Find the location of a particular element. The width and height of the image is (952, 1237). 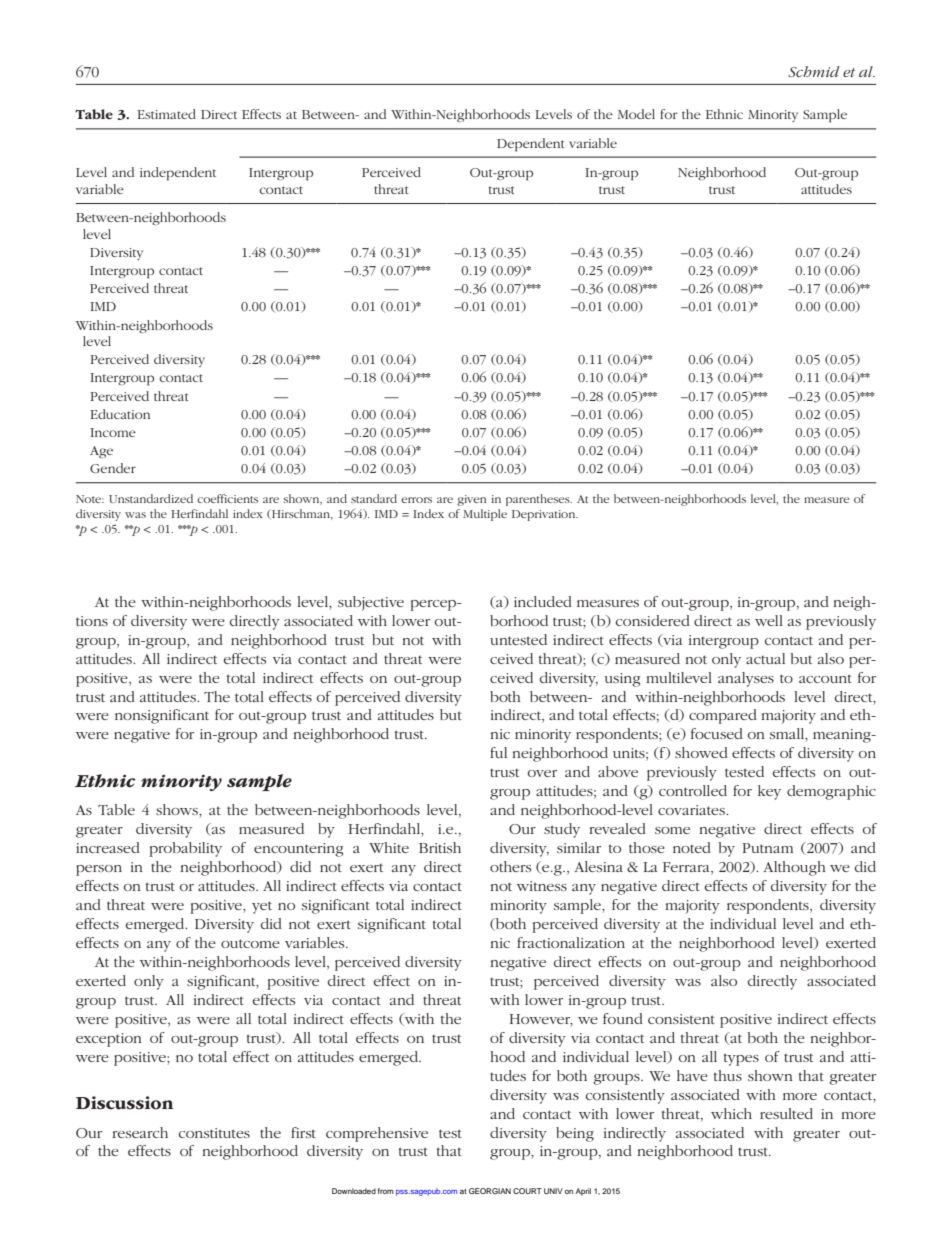

Estimated is located at coordinates (166, 114).
